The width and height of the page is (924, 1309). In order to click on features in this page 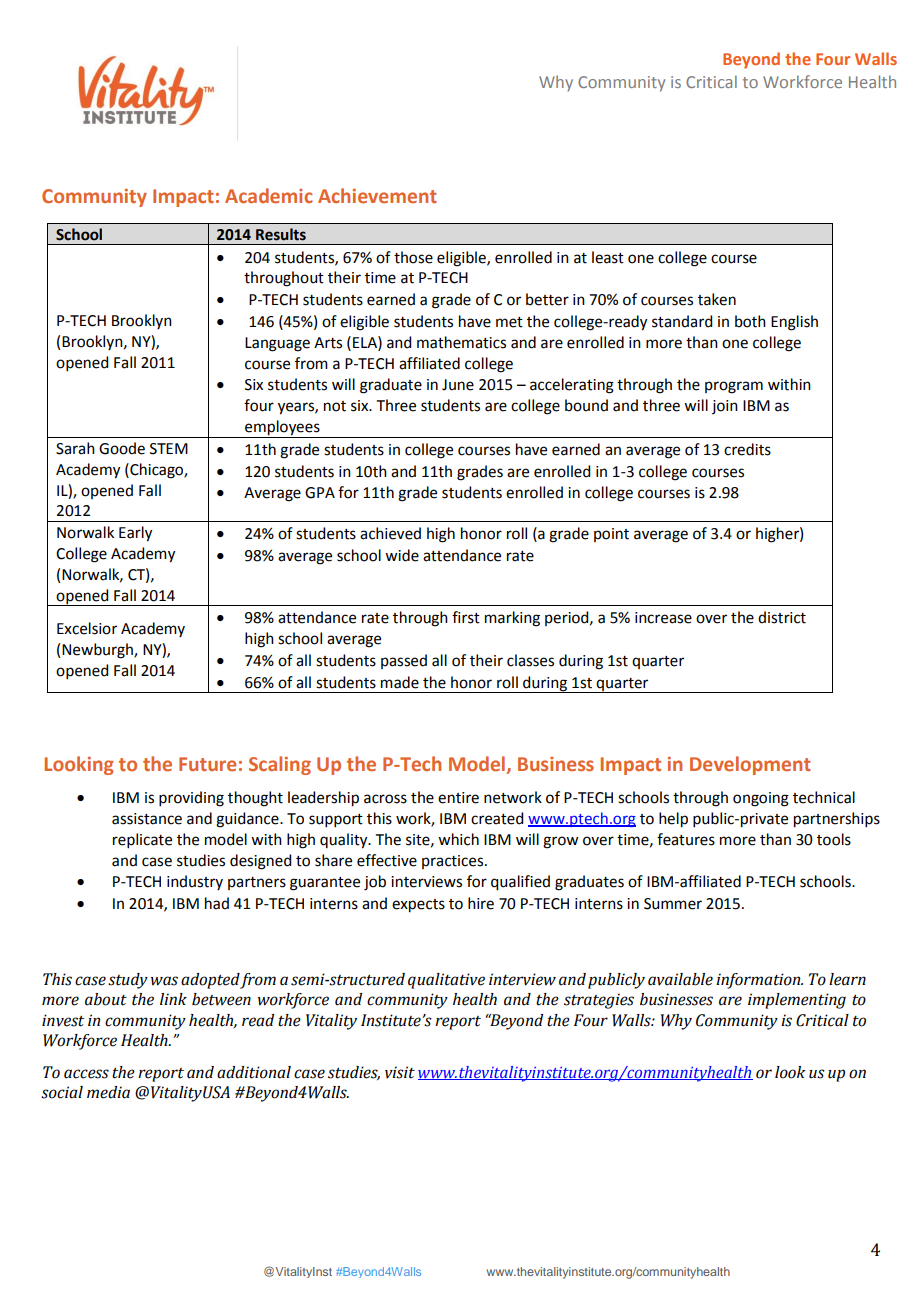, I will do `click(686, 839)`.
